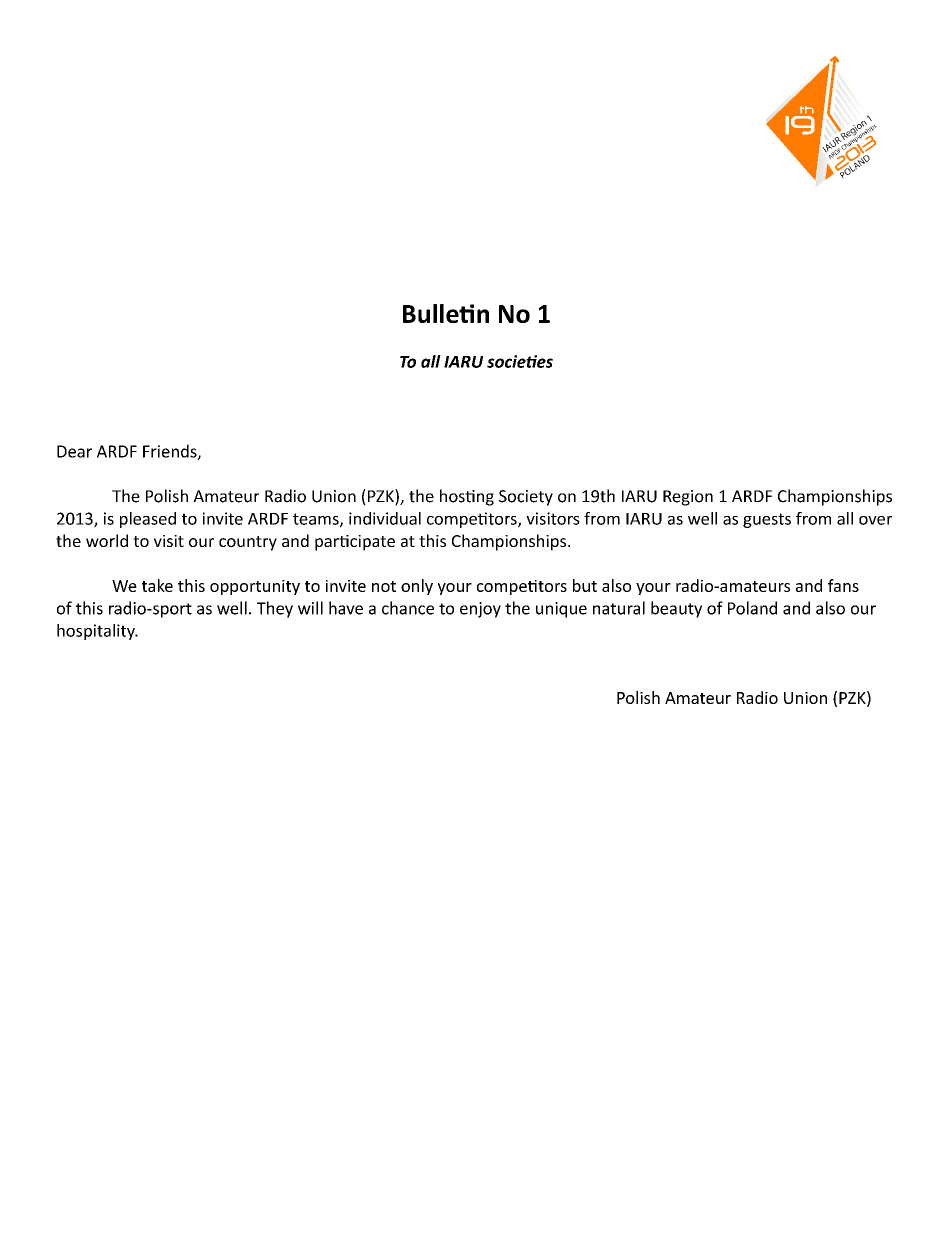 This screenshot has height=1233, width=952. Describe the element at coordinates (520, 361) in the screenshot. I see `societies` at that location.
